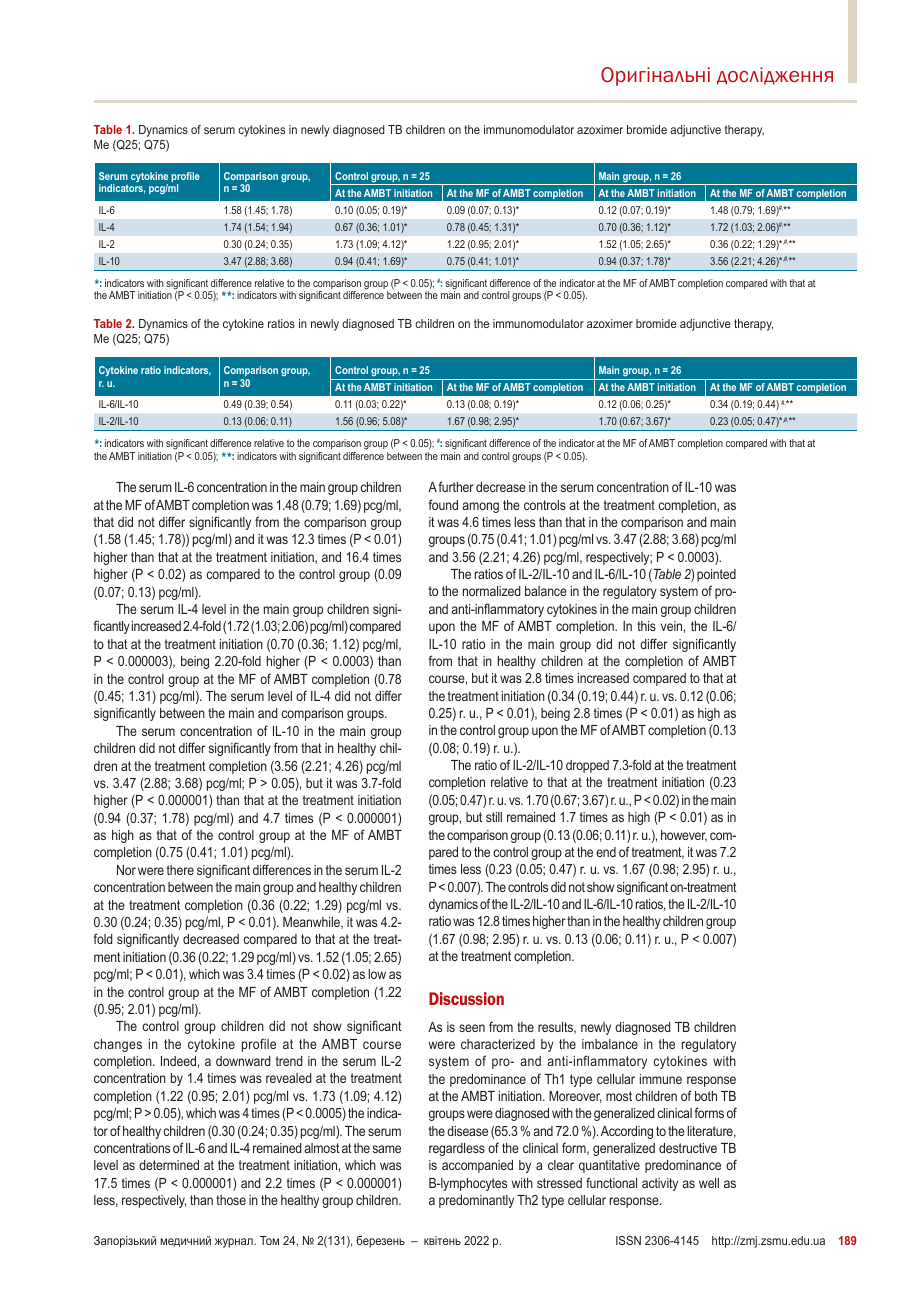  Describe the element at coordinates (494, 817) in the screenshot. I see `still` at that location.
